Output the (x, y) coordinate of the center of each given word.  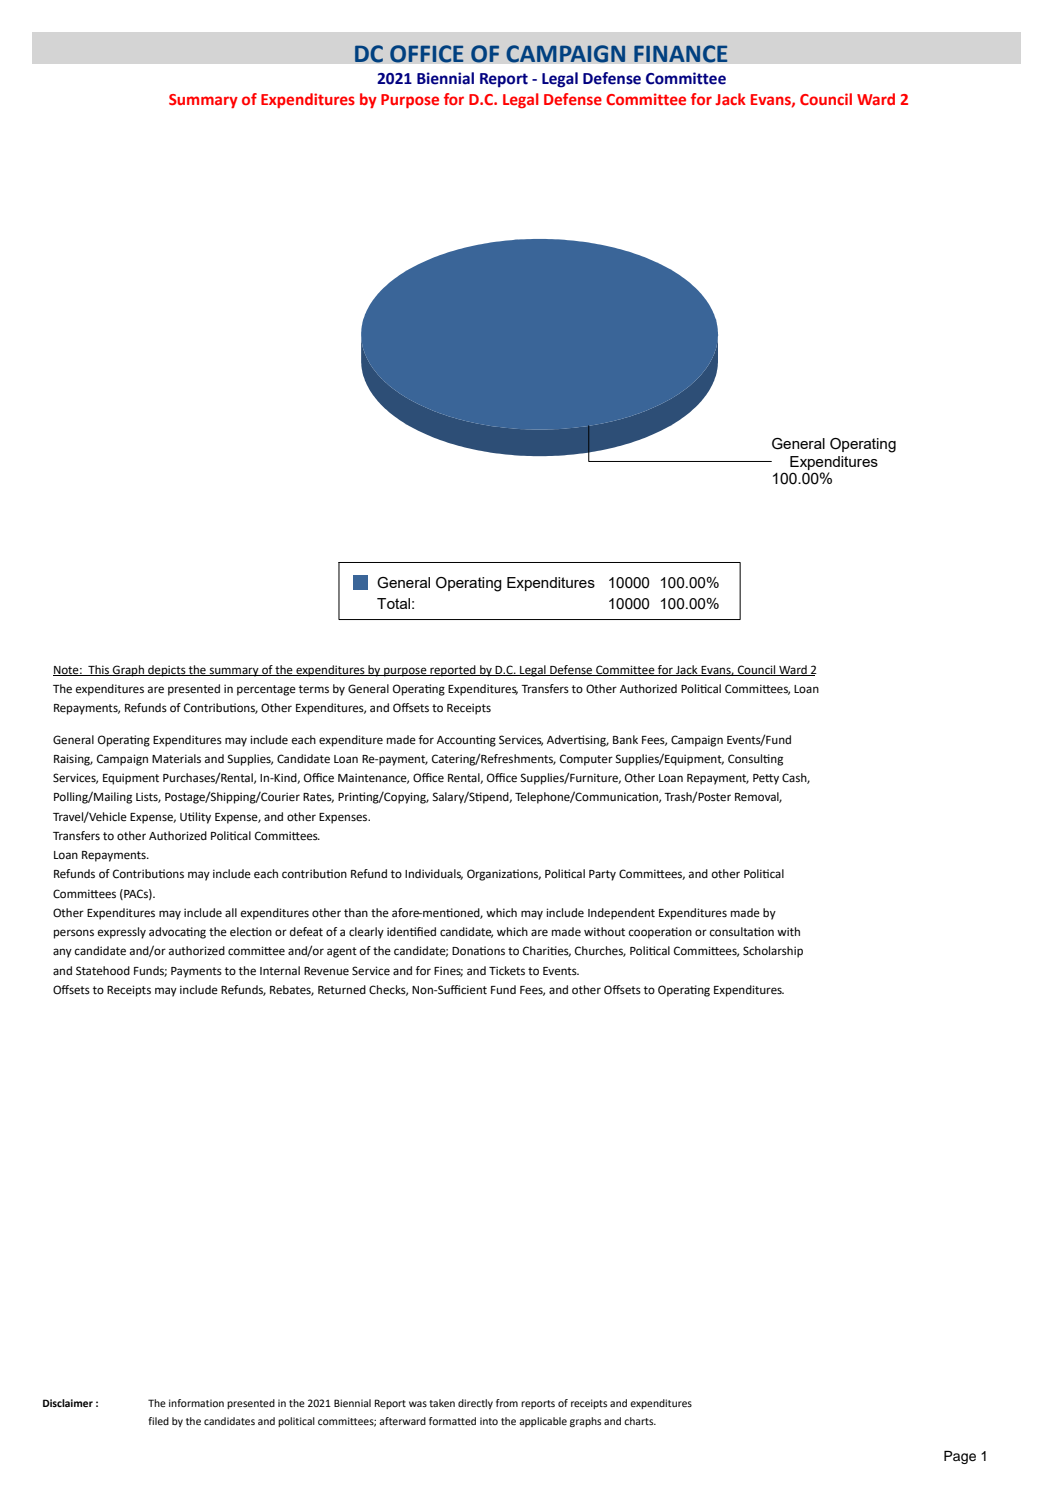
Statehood (103, 971)
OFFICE (427, 54)
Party (602, 875)
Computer (586, 760)
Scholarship (773, 952)
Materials (176, 759)
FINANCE (681, 54)
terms (314, 689)
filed (158, 1421)
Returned (342, 990)
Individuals (434, 874)
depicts (167, 671)
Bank (625, 739)
